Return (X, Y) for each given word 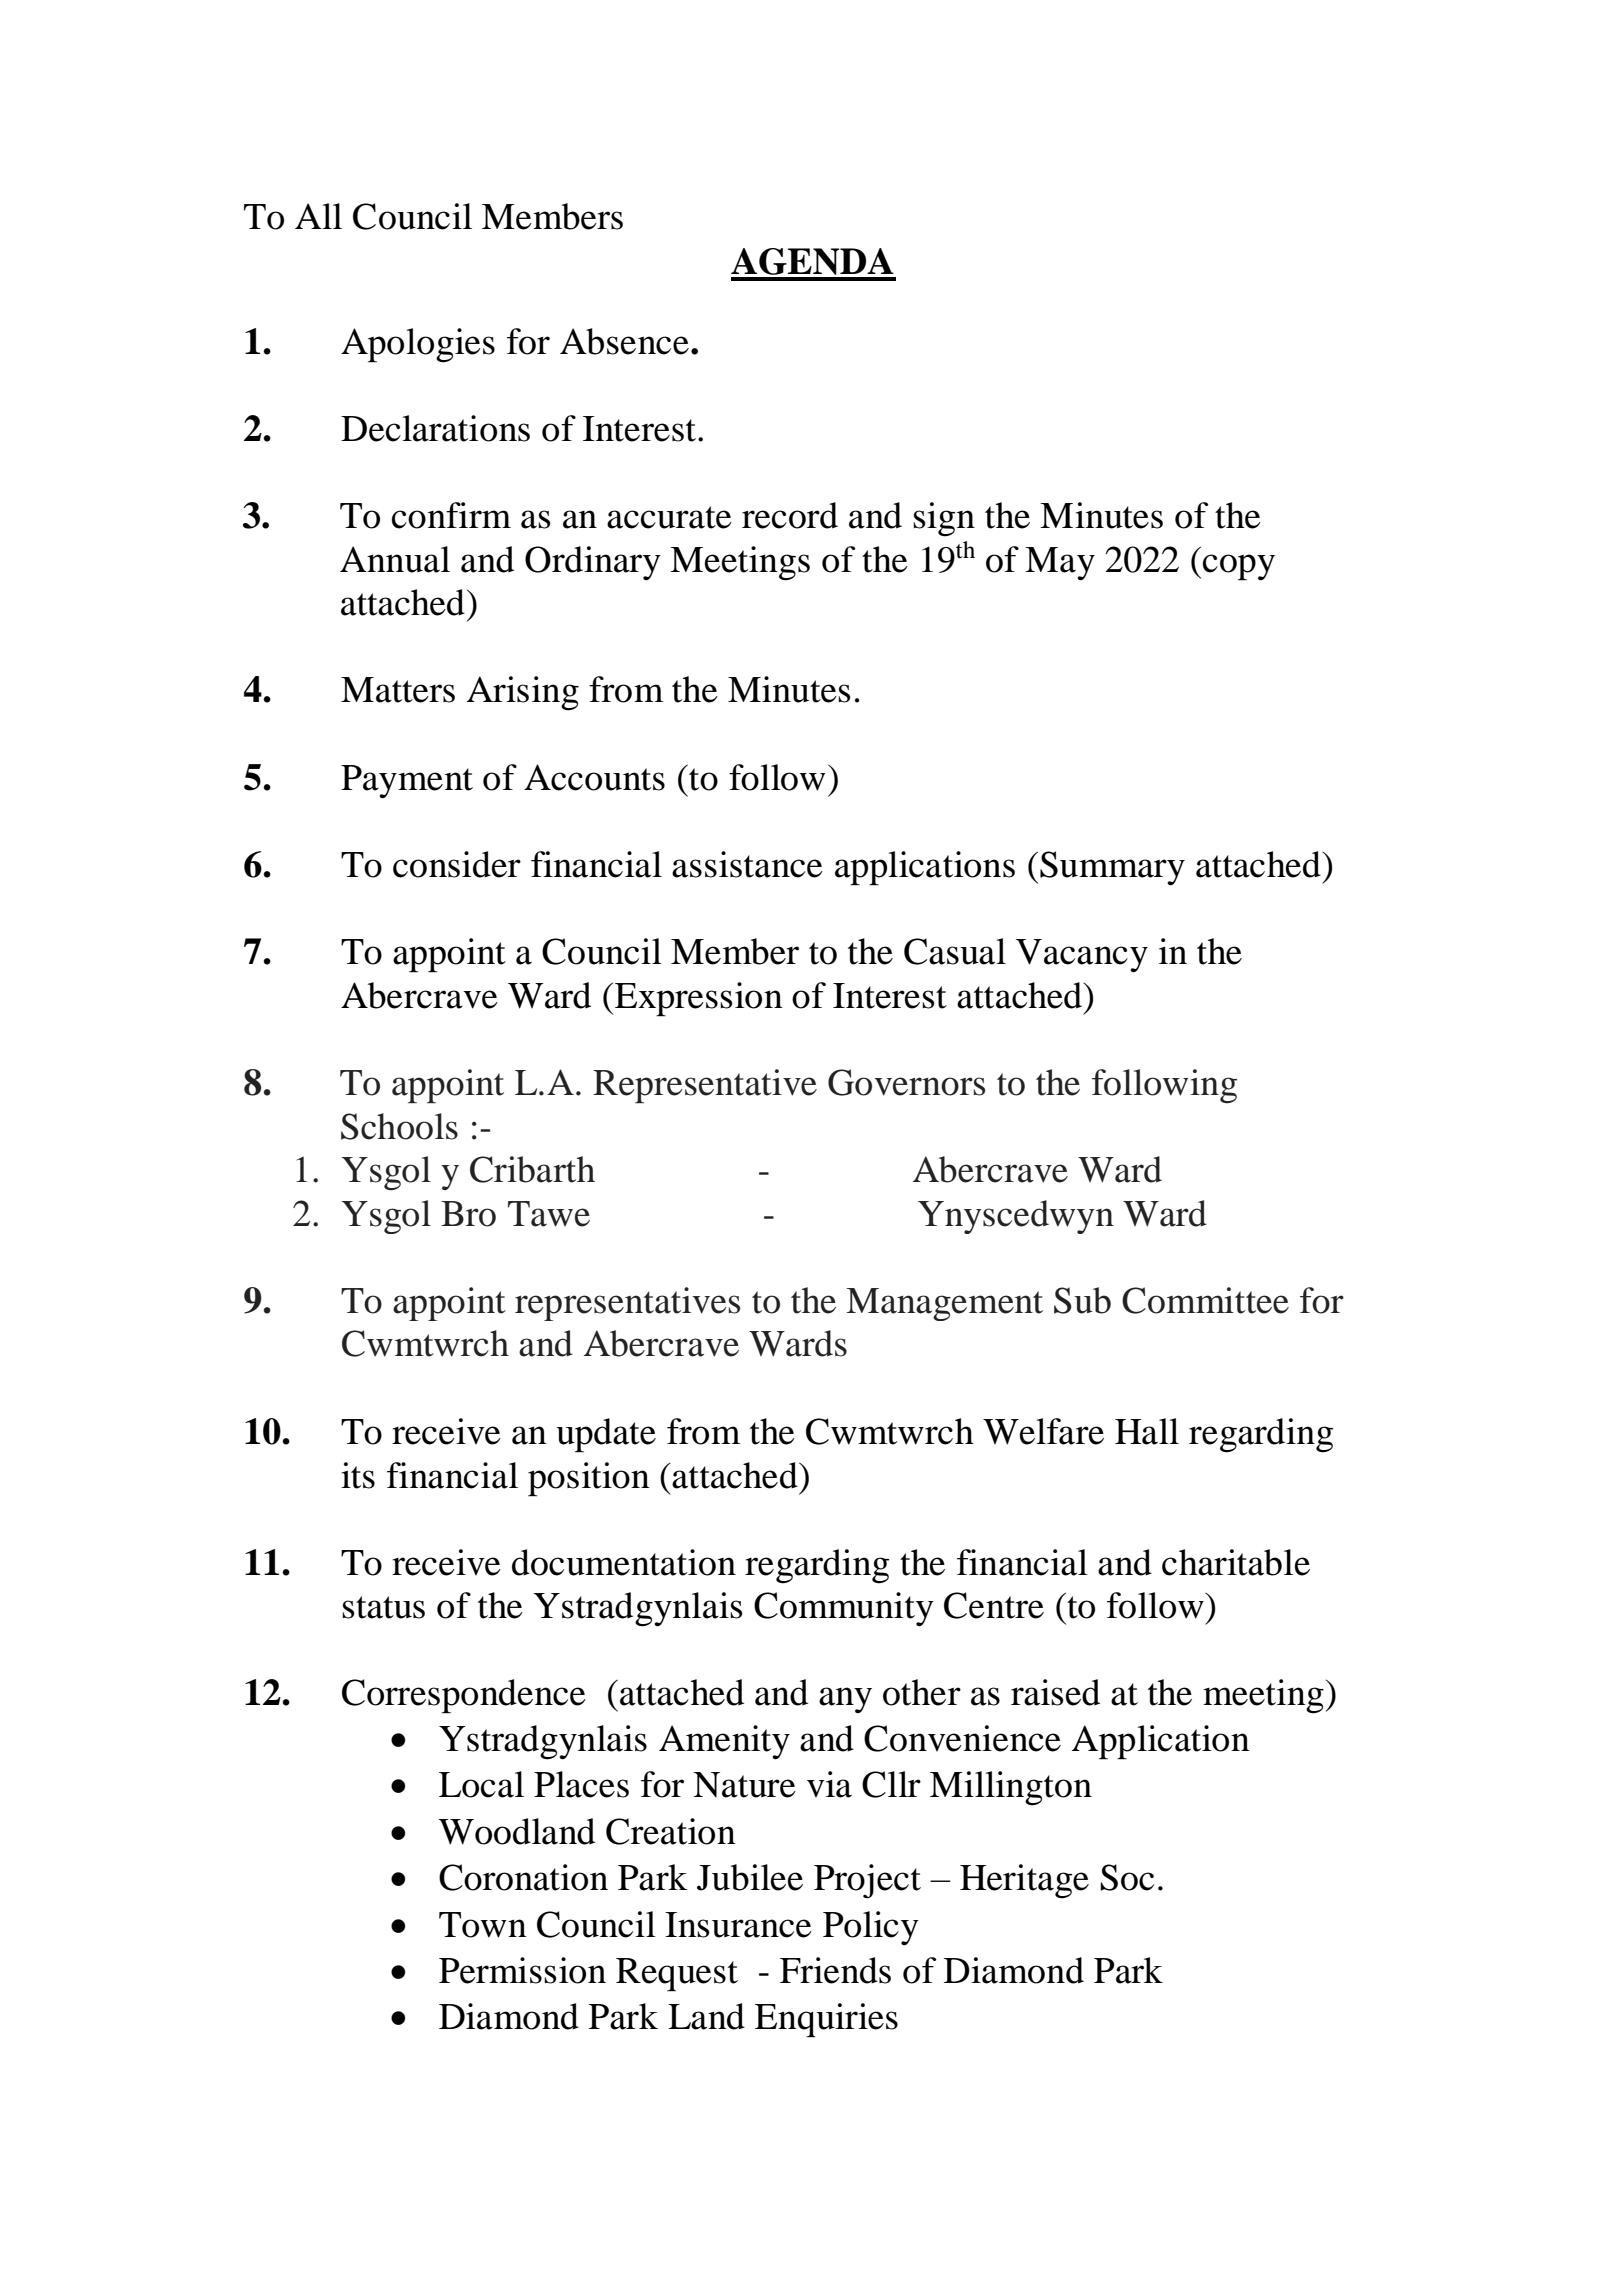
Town (483, 1925)
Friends (835, 1970)
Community (844, 1609)
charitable (1236, 1562)
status (383, 1607)
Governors (906, 1082)
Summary (1112, 868)
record (790, 515)
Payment (407, 782)
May (1060, 564)
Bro (468, 1214)
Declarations (435, 428)
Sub (1082, 1300)
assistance (747, 864)
